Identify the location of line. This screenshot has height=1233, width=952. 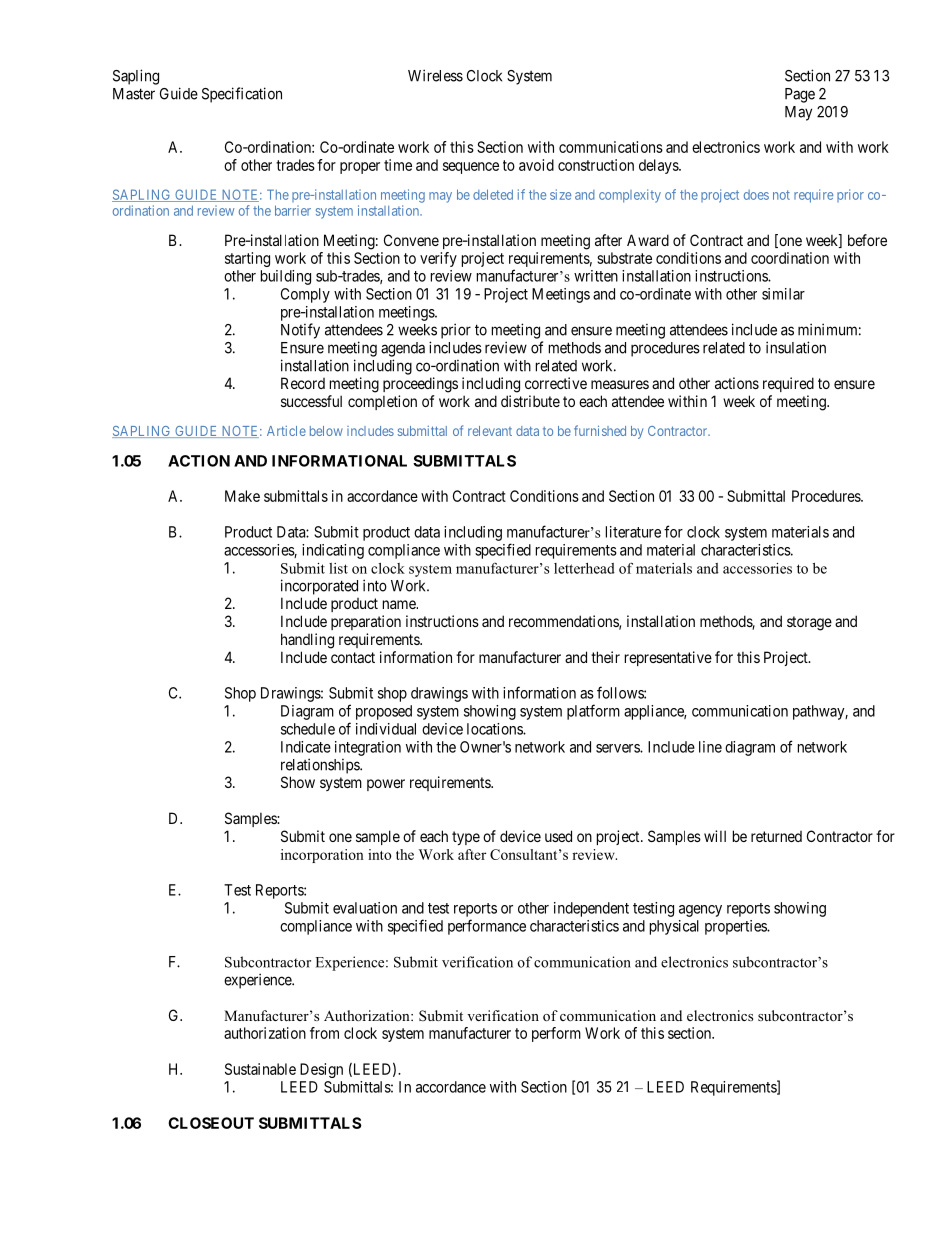
(710, 747).
